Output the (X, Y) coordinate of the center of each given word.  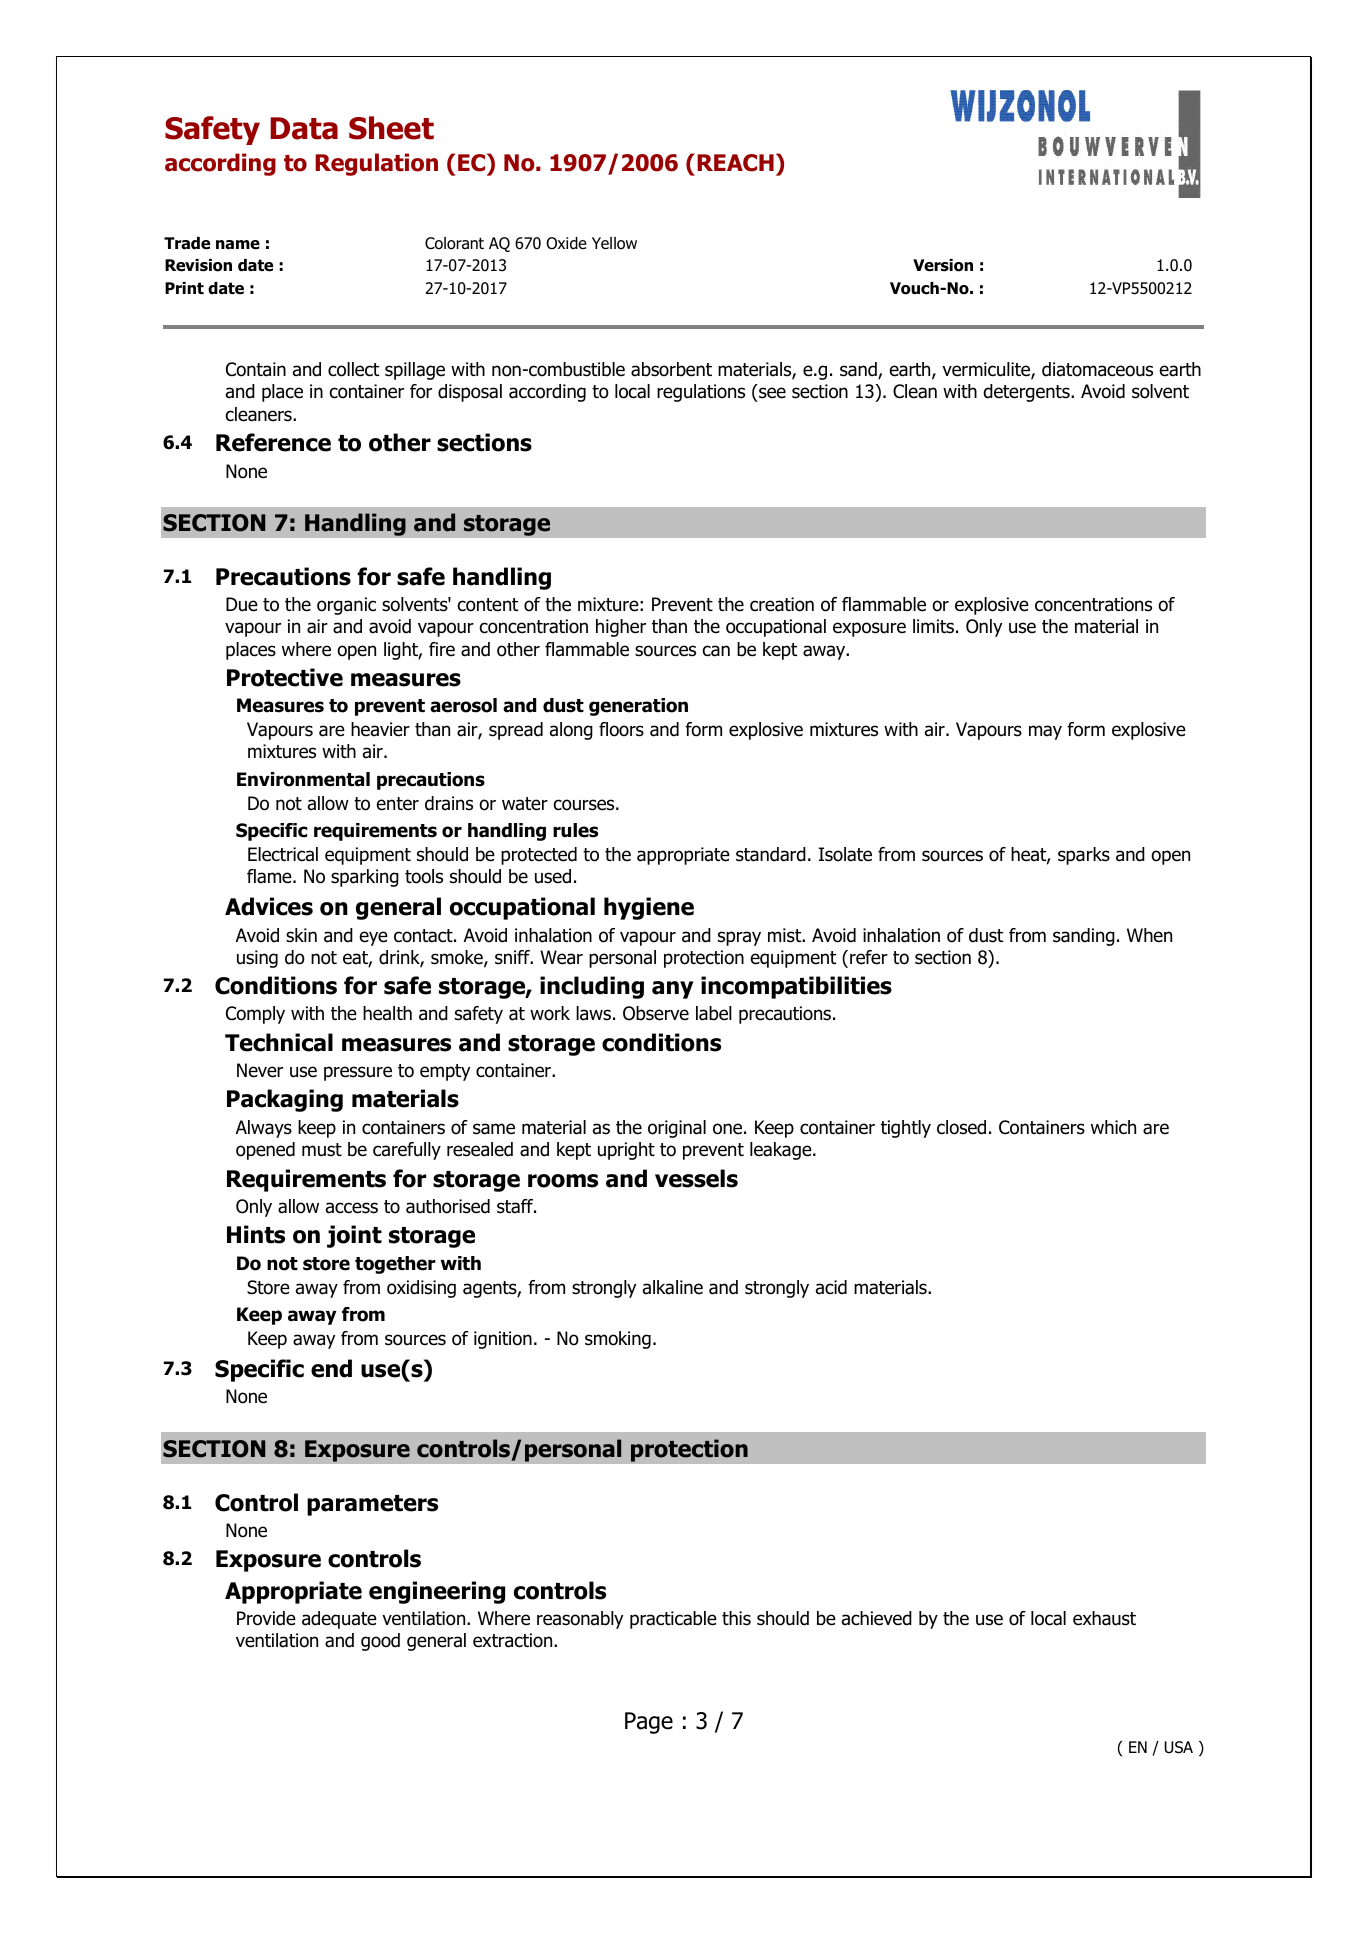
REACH (735, 163)
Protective (285, 677)
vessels (696, 1178)
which (1113, 1127)
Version (943, 265)
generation (638, 707)
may (1045, 732)
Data (304, 128)
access (352, 1208)
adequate (339, 1620)
